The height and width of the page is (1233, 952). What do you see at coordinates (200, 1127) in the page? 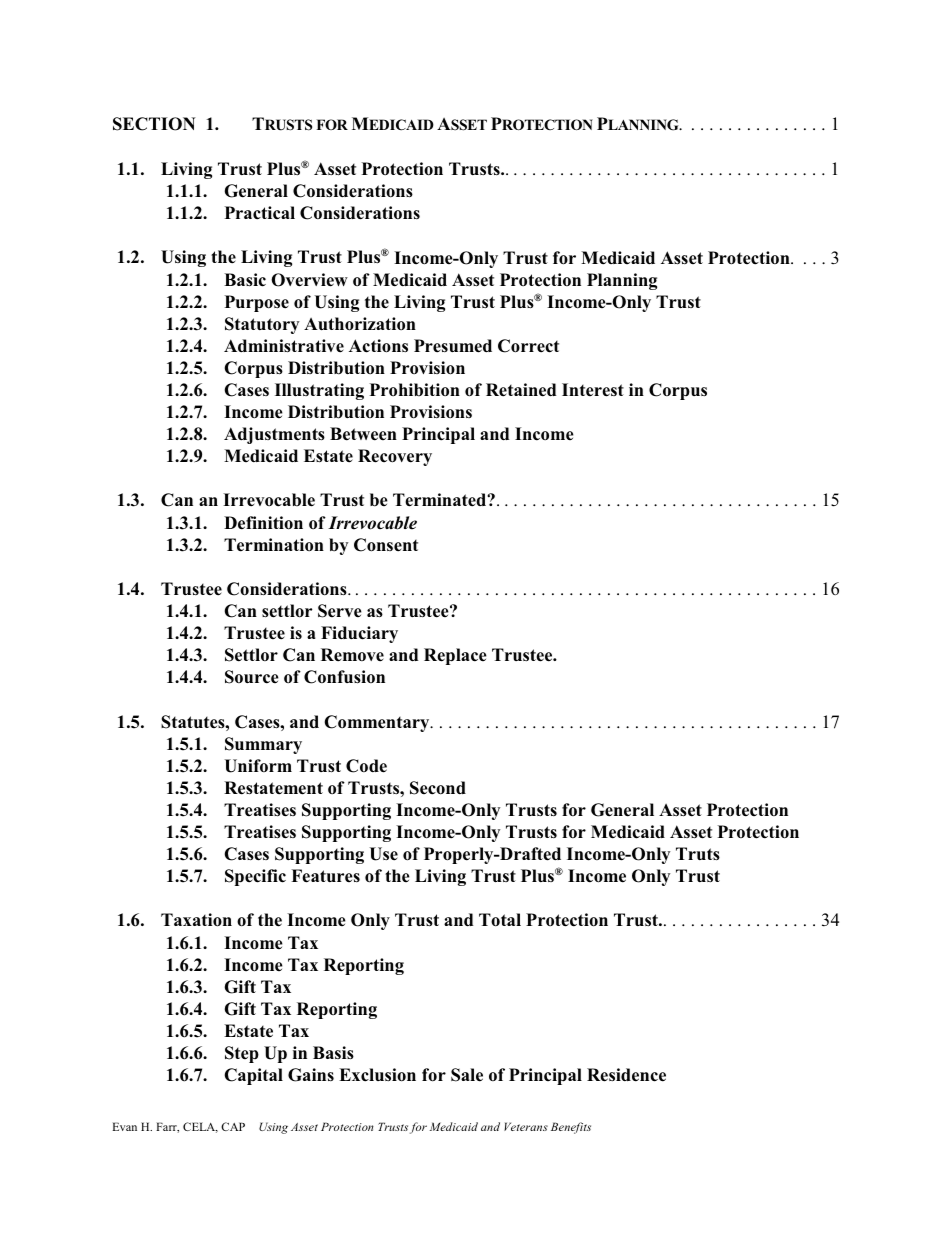
I see `CELA` at bounding box center [200, 1127].
